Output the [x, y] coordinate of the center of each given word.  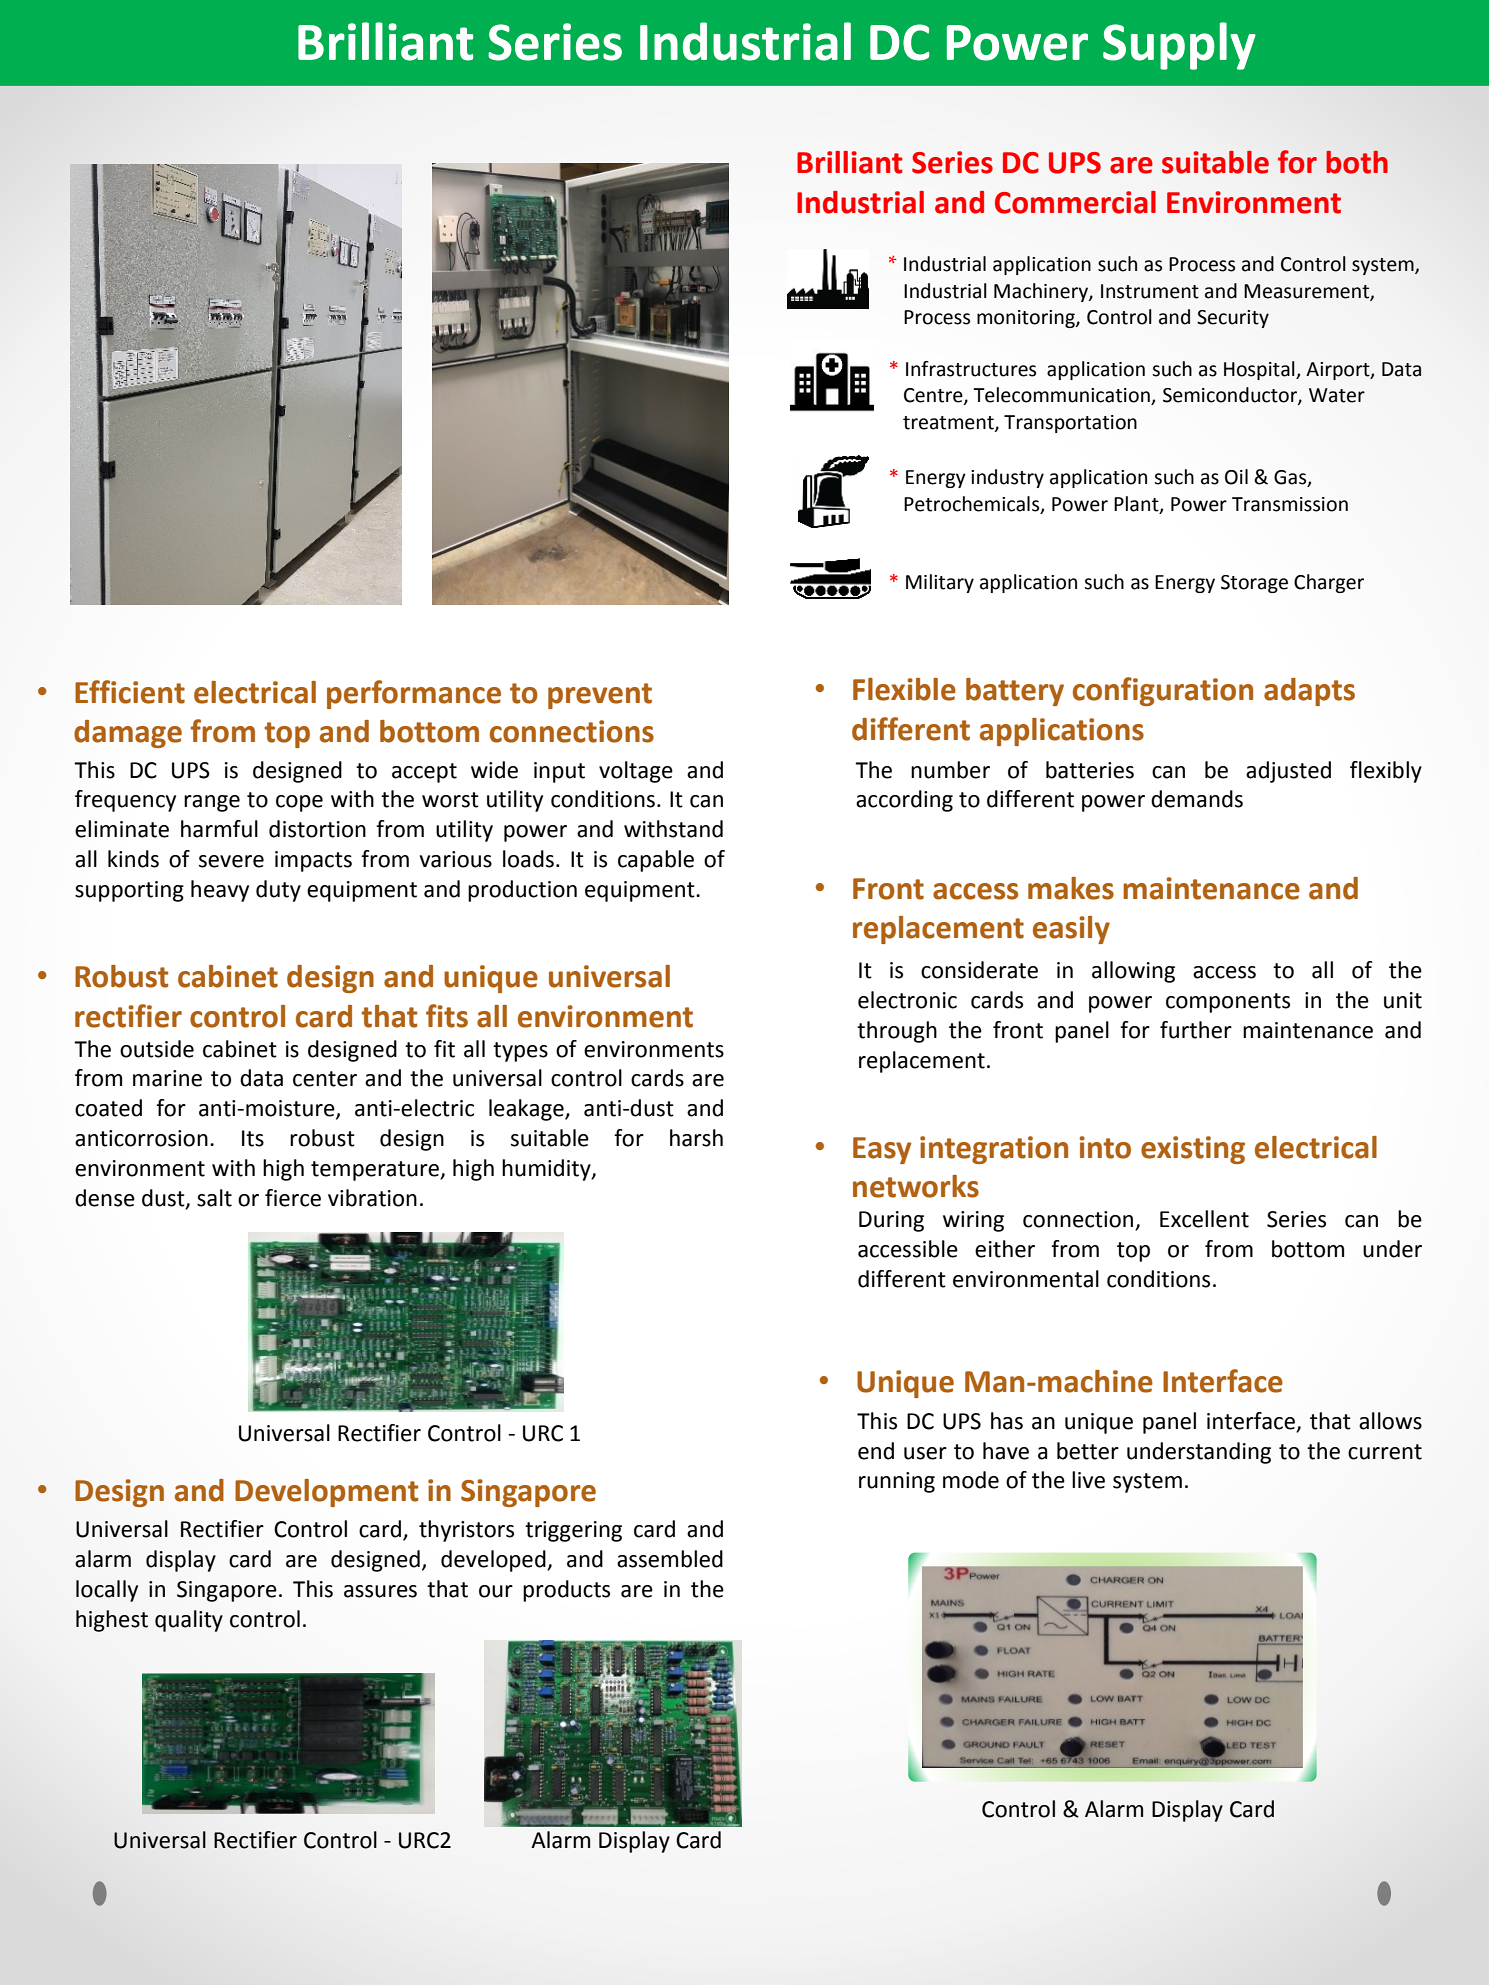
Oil [1236, 477]
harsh [696, 1138]
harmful [219, 829]
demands [1197, 799]
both [1357, 162]
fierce [293, 1198]
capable [656, 861]
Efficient [130, 692]
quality [189, 1621]
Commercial [1075, 202]
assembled [670, 1559]
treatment [949, 423]
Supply [1179, 46]
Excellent [1204, 1219]
